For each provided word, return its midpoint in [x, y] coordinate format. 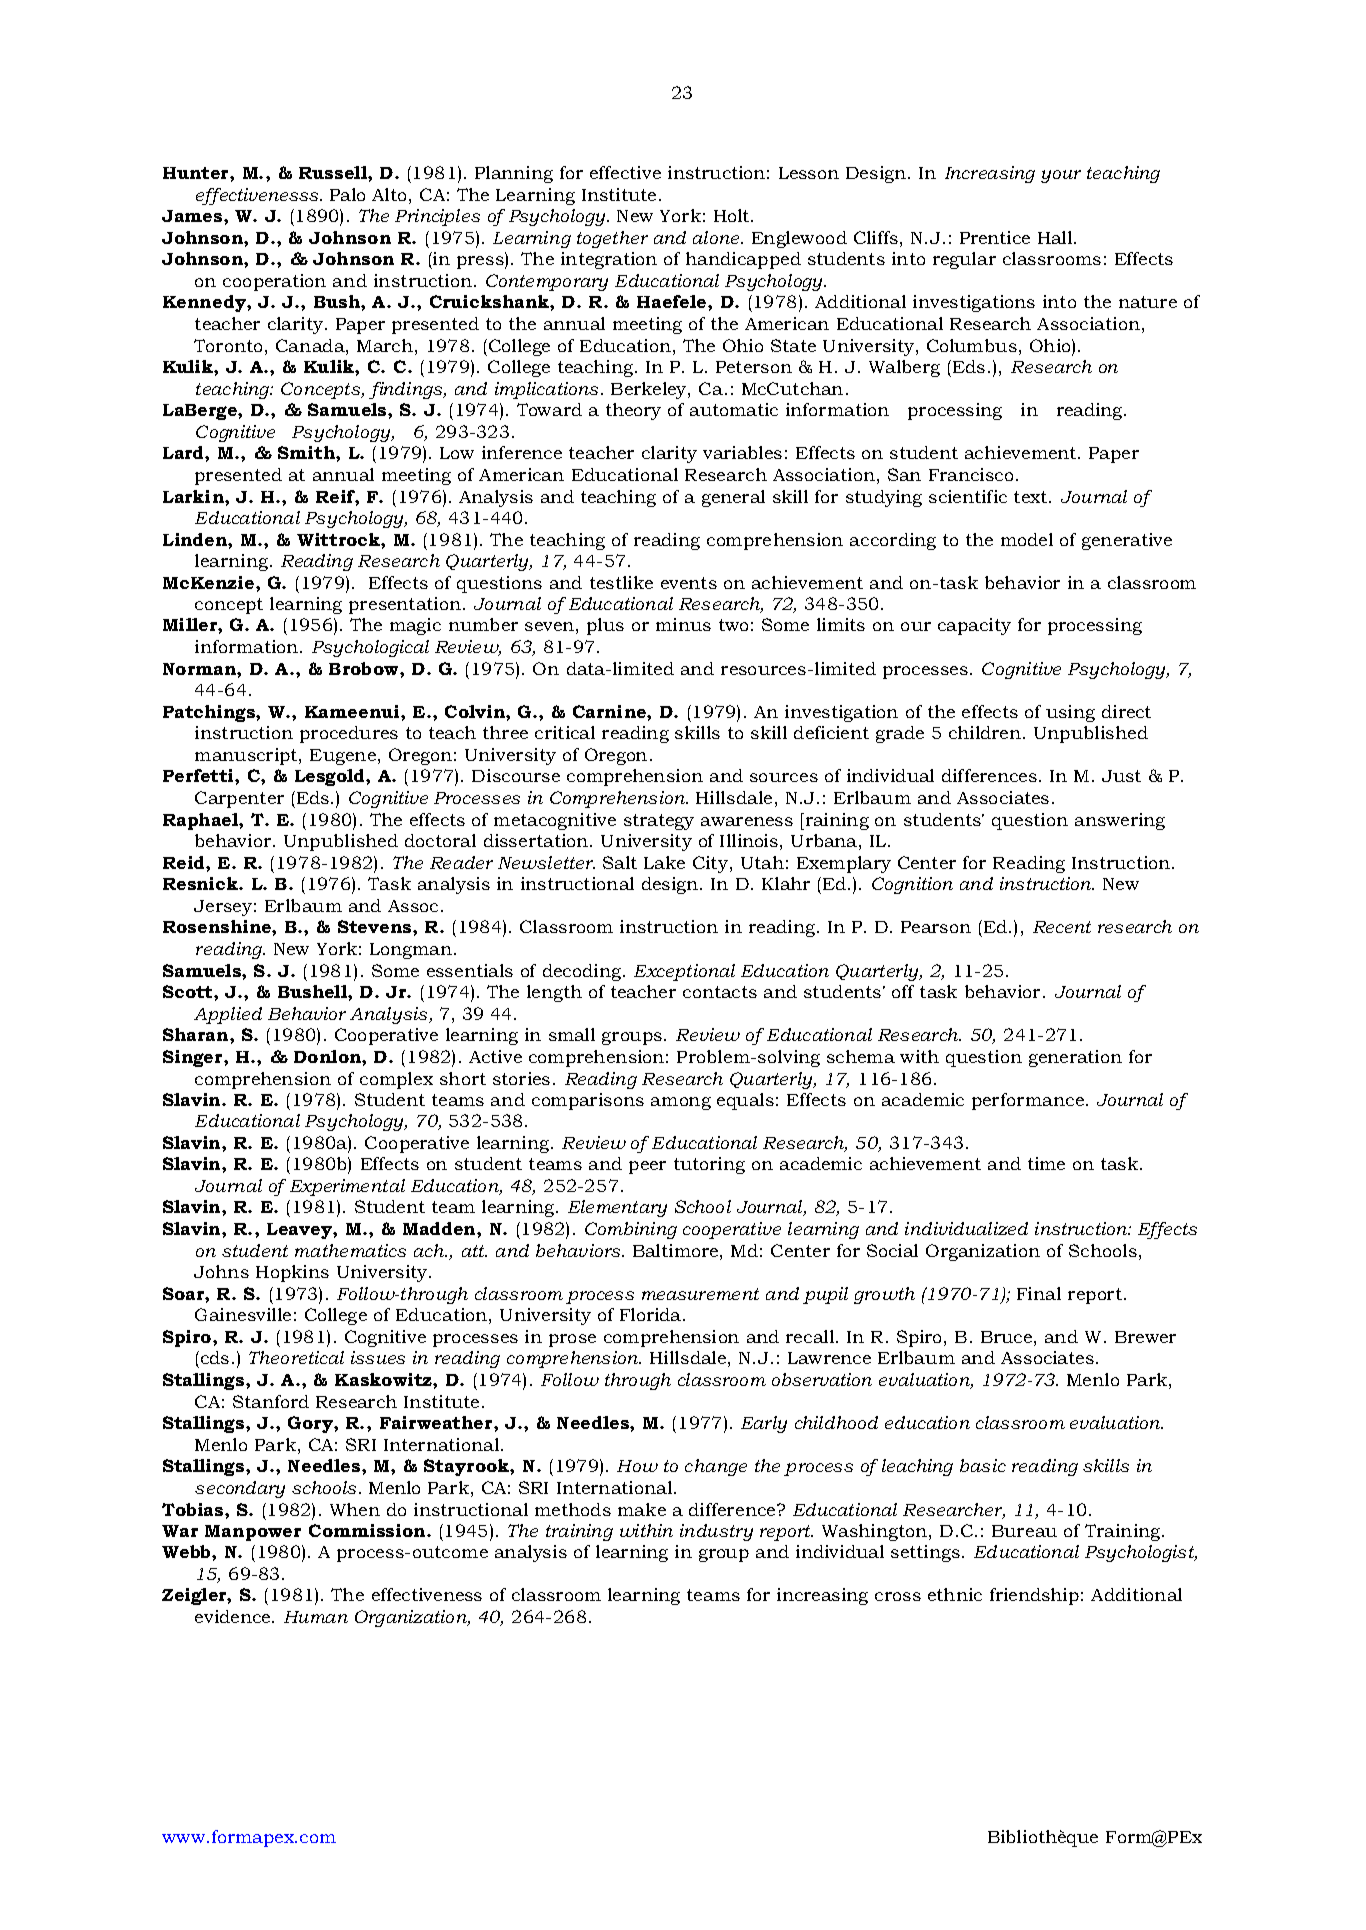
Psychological [370, 648]
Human [316, 1617]
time [1046, 1163]
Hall [1056, 237]
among [681, 1103]
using [1070, 713]
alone [717, 237]
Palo [347, 194]
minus [683, 624]
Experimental [347, 1187]
